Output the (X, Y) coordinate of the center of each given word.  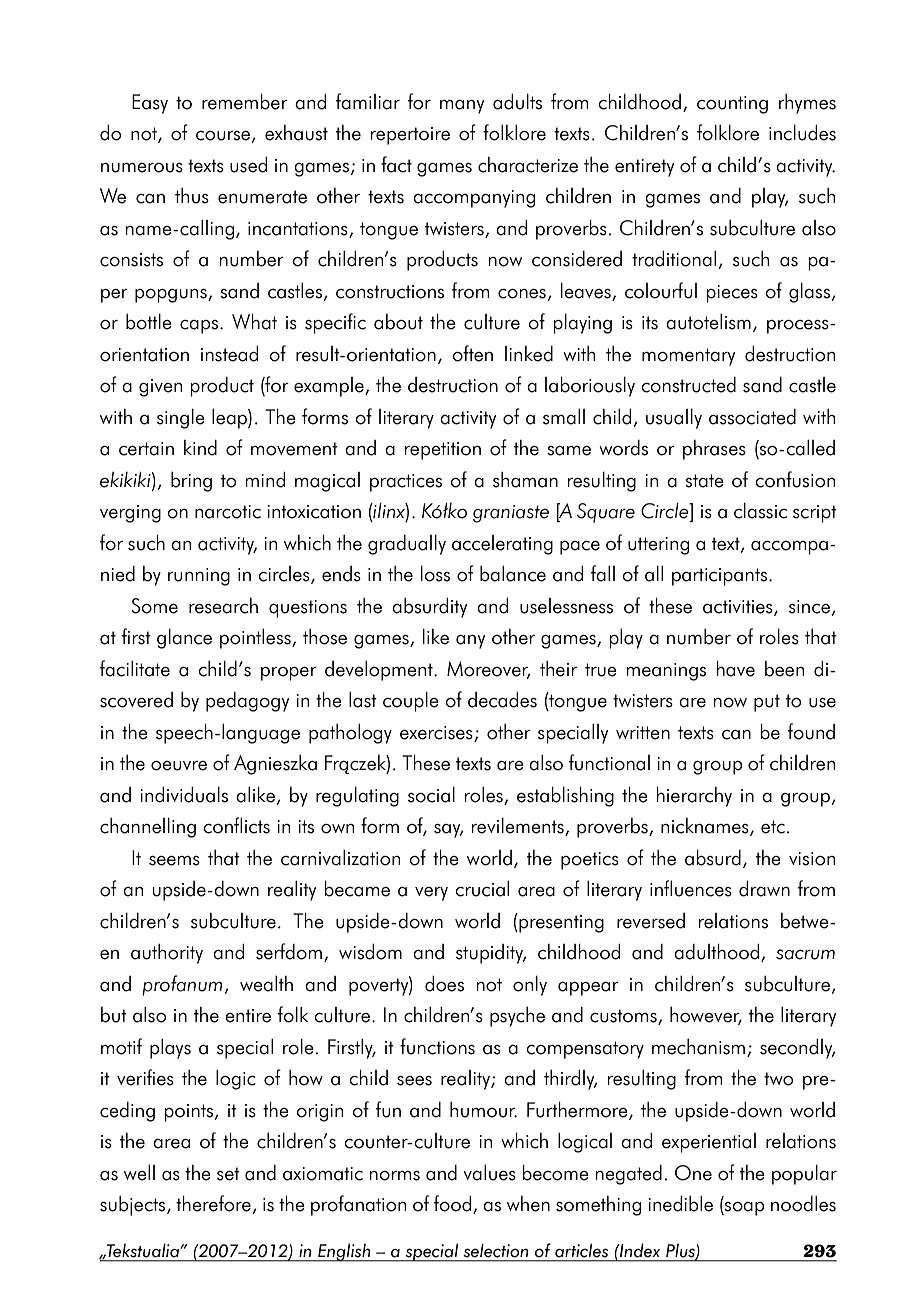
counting (732, 105)
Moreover (489, 670)
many (462, 107)
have (736, 669)
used (248, 164)
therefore (213, 1203)
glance (184, 638)
